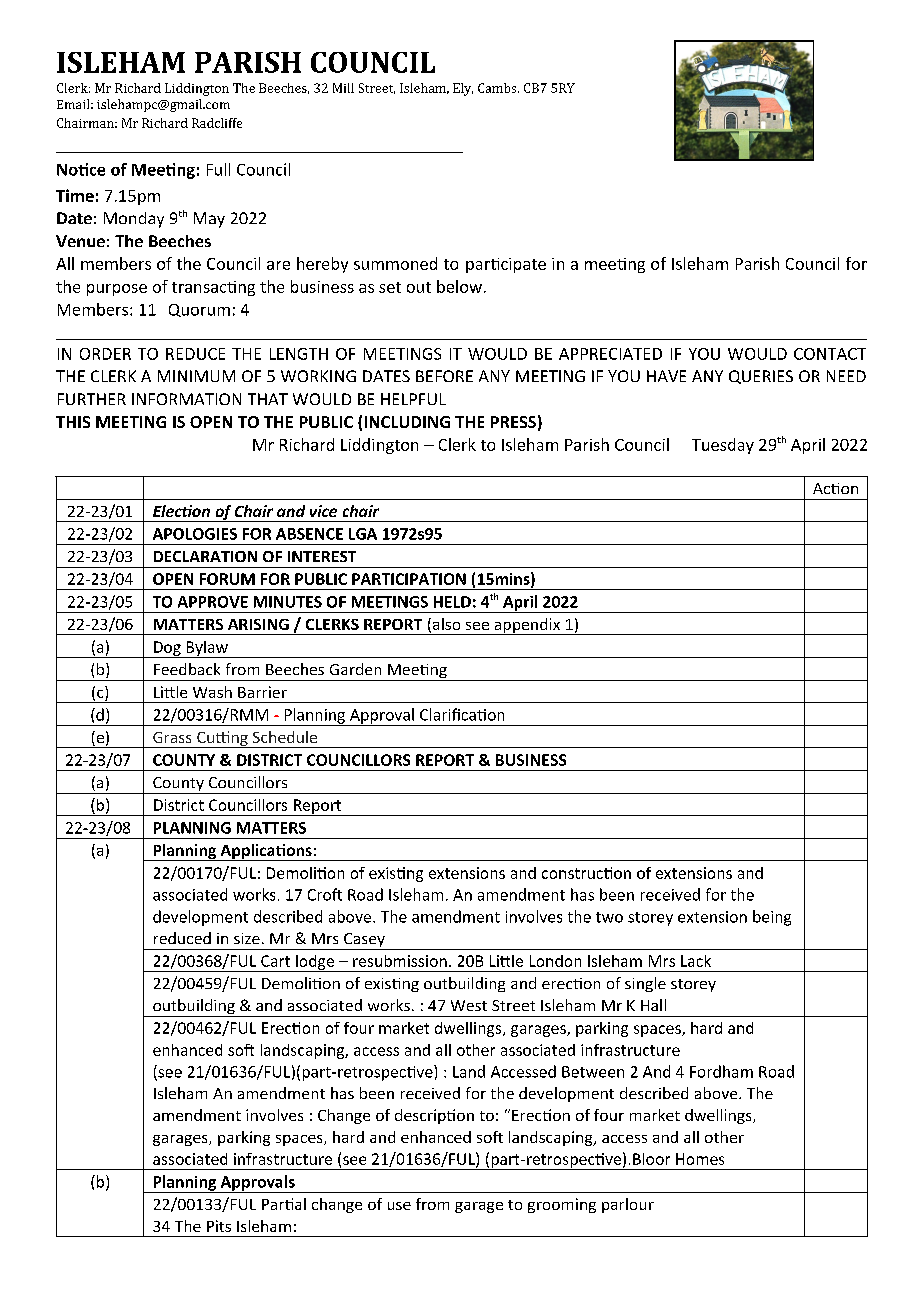  Describe the element at coordinates (830, 354) in the page. I see `CONTACT` at that location.
